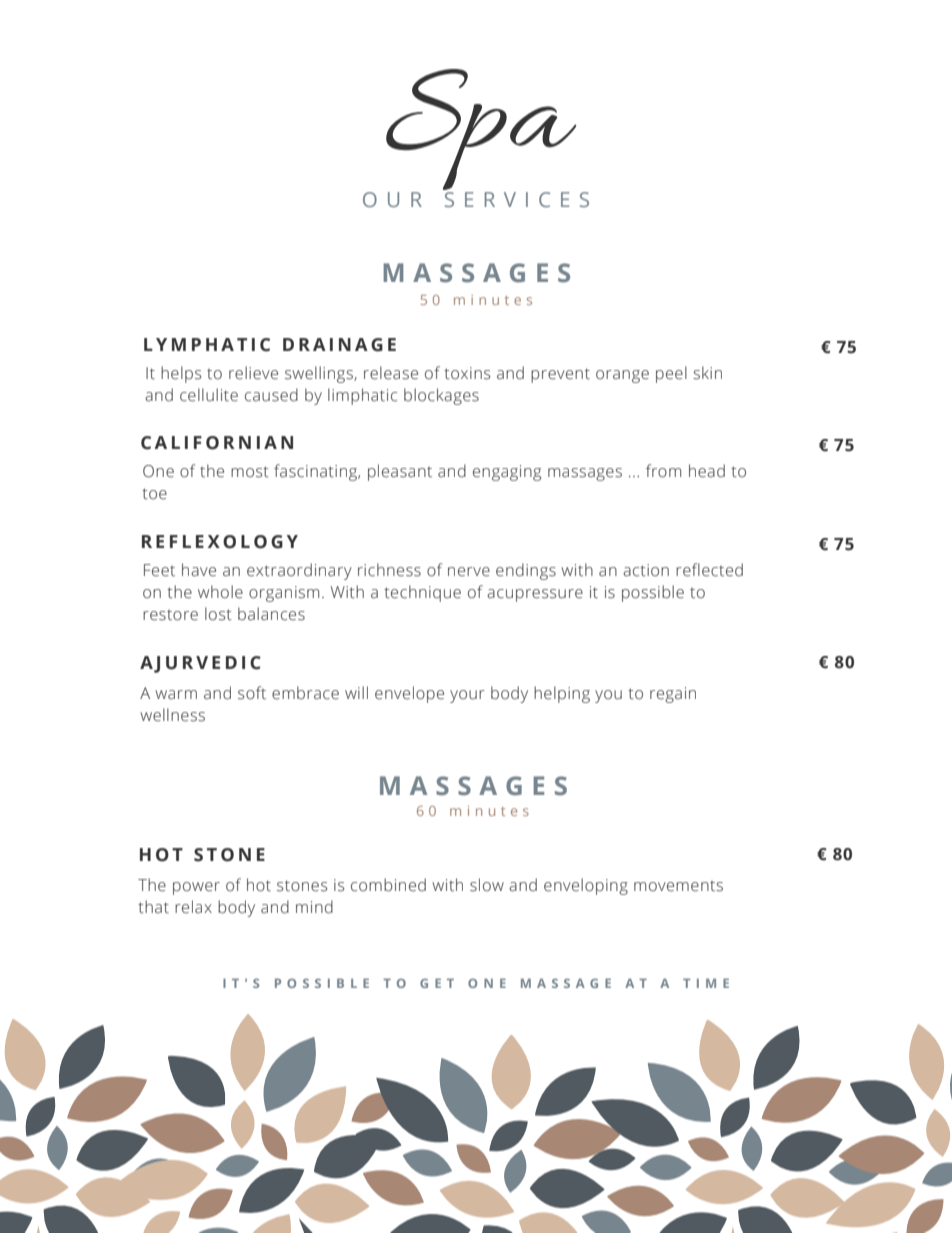 Image resolution: width=952 pixels, height=1233 pixels. What do you see at coordinates (422, 593) in the image?
I see `technique` at bounding box center [422, 593].
